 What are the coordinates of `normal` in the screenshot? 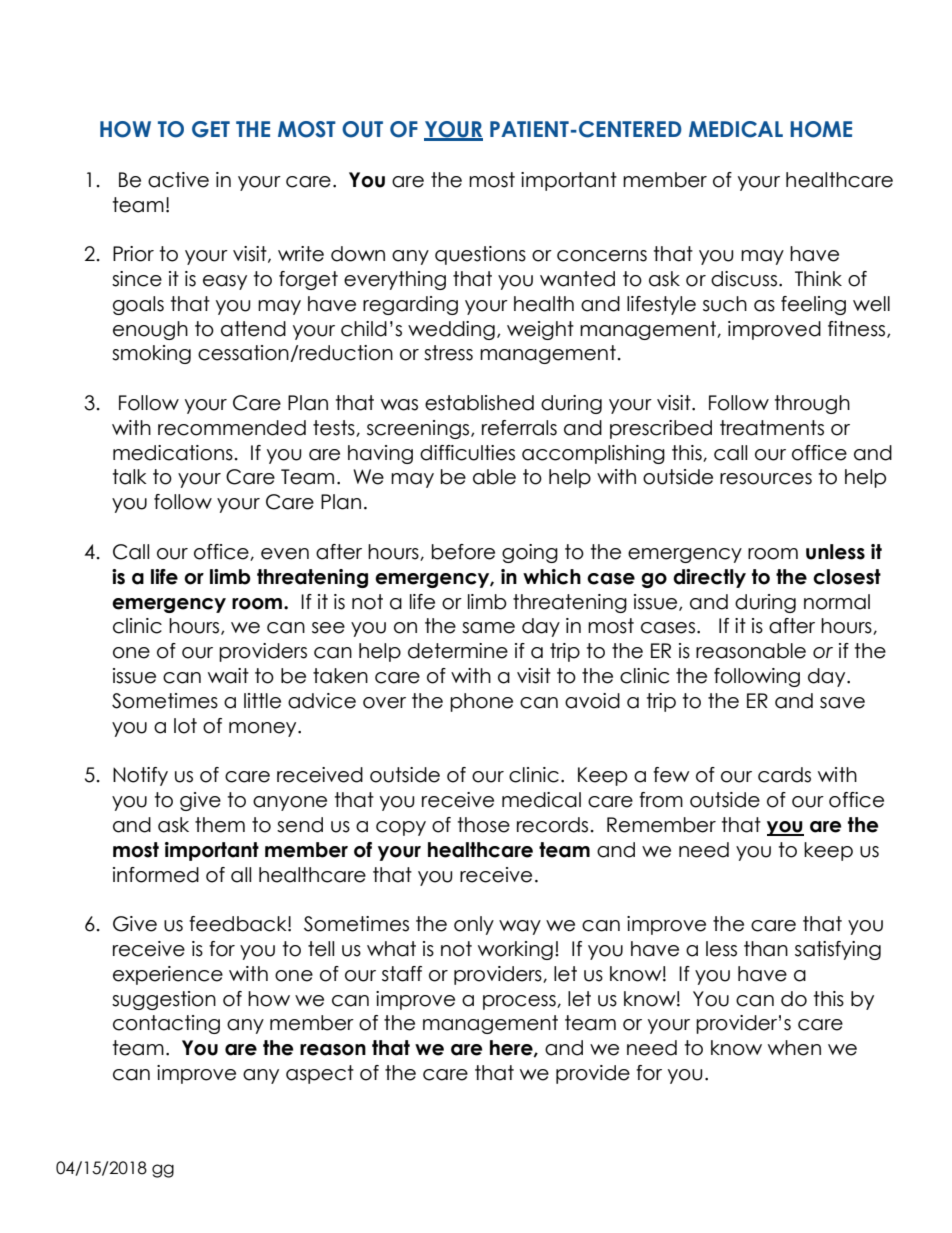 It's located at (837, 602).
